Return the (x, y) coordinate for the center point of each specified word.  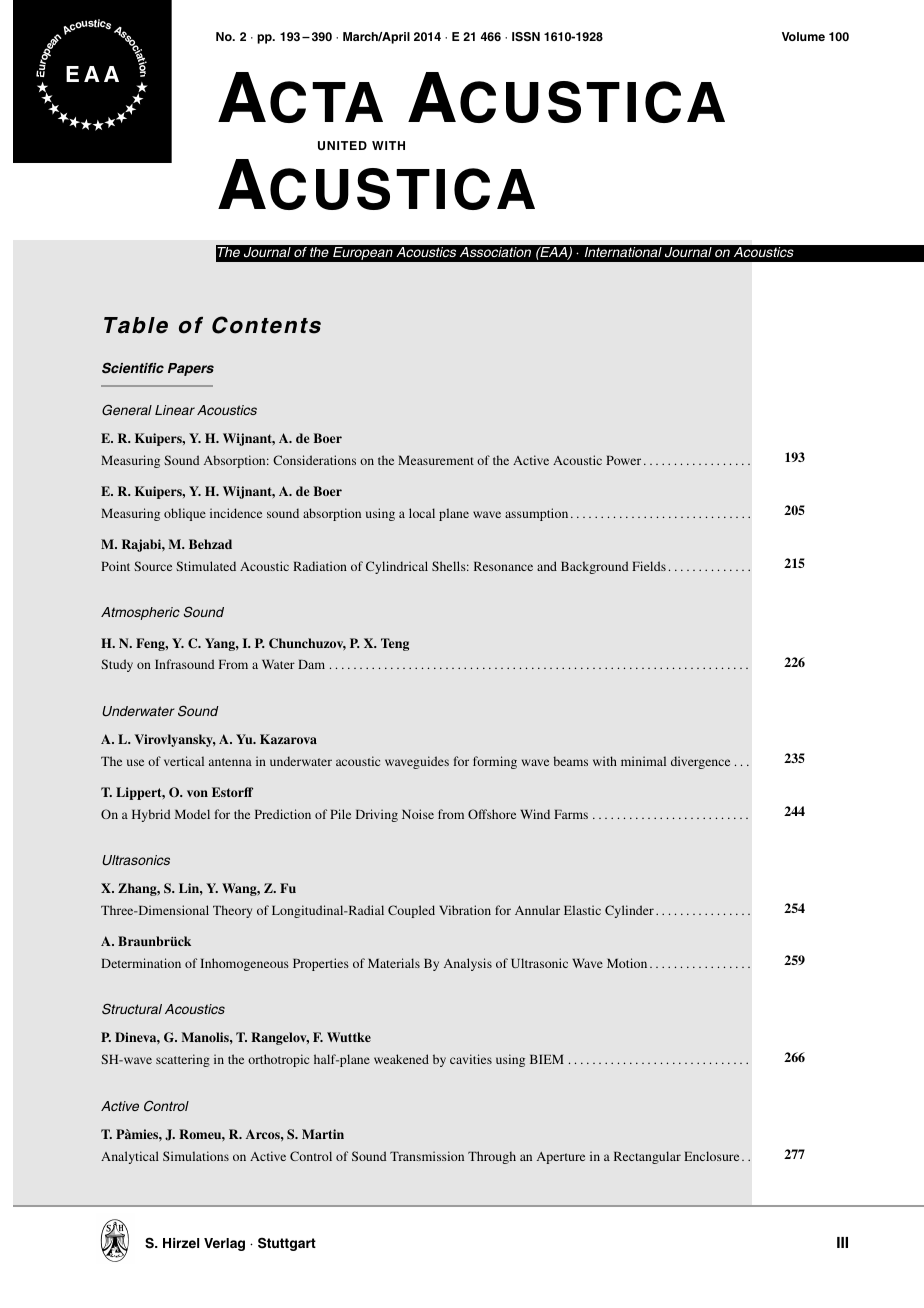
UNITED (342, 146)
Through (492, 1157)
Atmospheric (140, 613)
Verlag (224, 1244)
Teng (395, 644)
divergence (700, 762)
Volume (803, 36)
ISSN (526, 37)
